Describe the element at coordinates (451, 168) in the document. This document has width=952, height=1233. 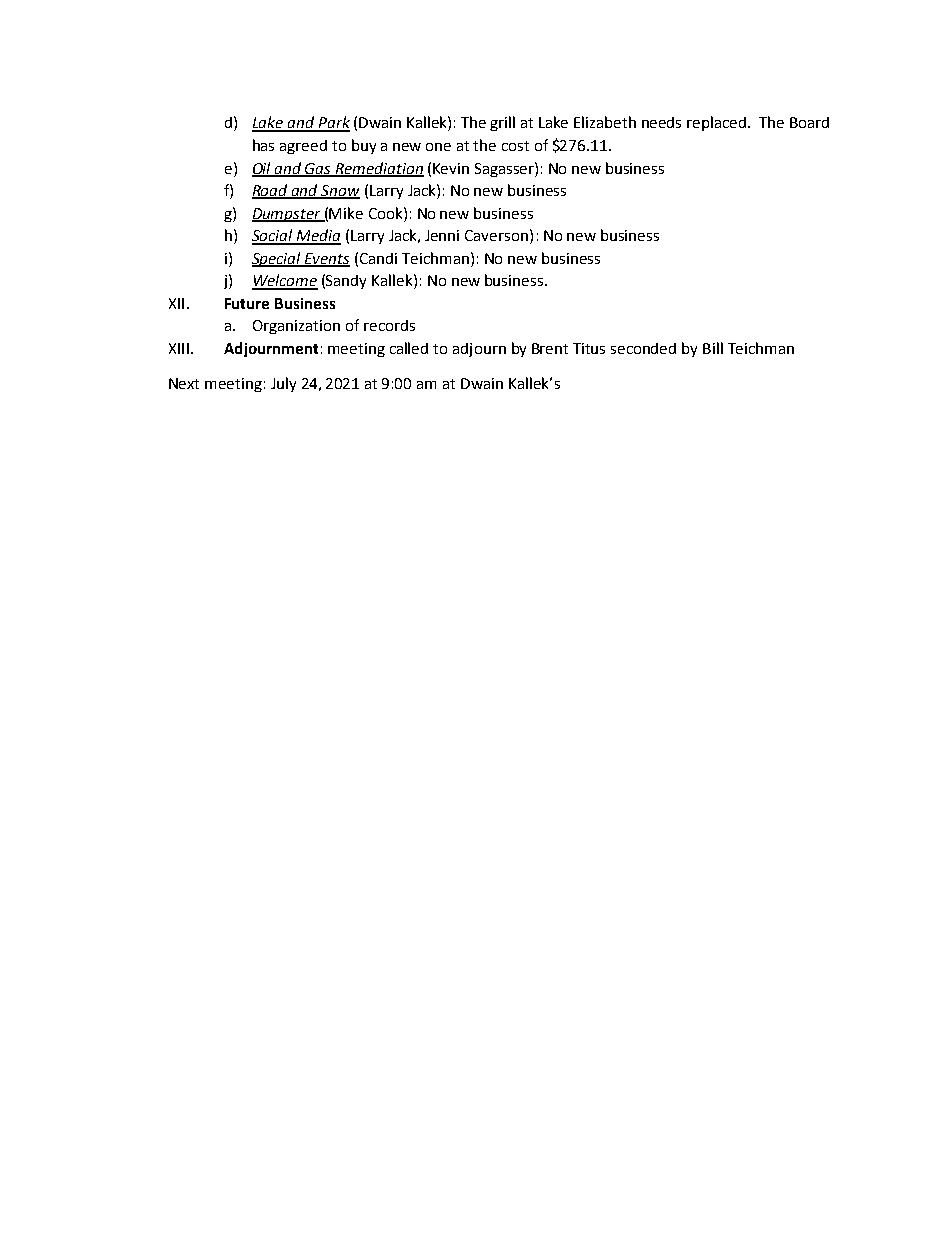
I see `Kevin` at that location.
